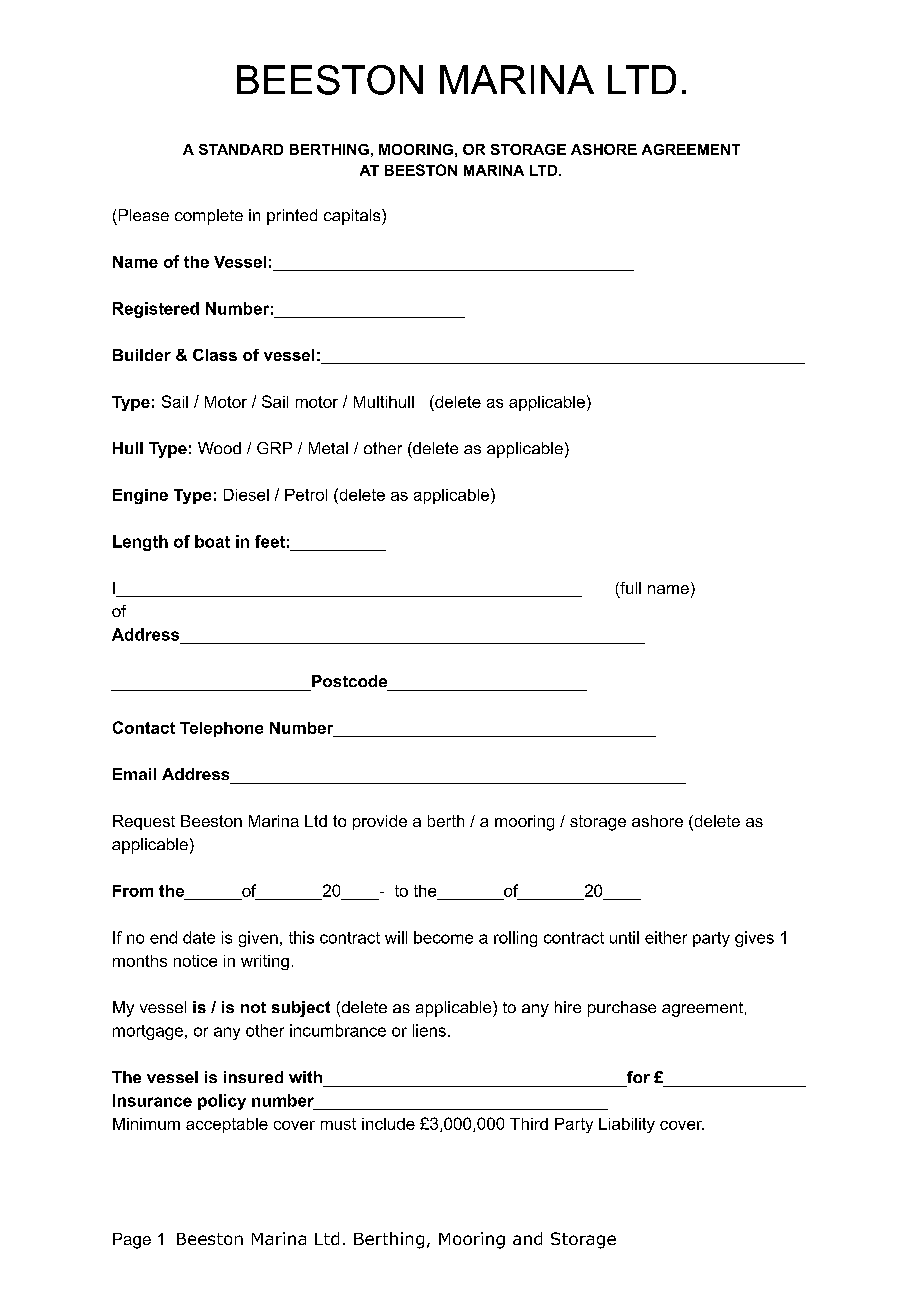 This document has width=924, height=1310. I want to click on printed, so click(292, 217).
